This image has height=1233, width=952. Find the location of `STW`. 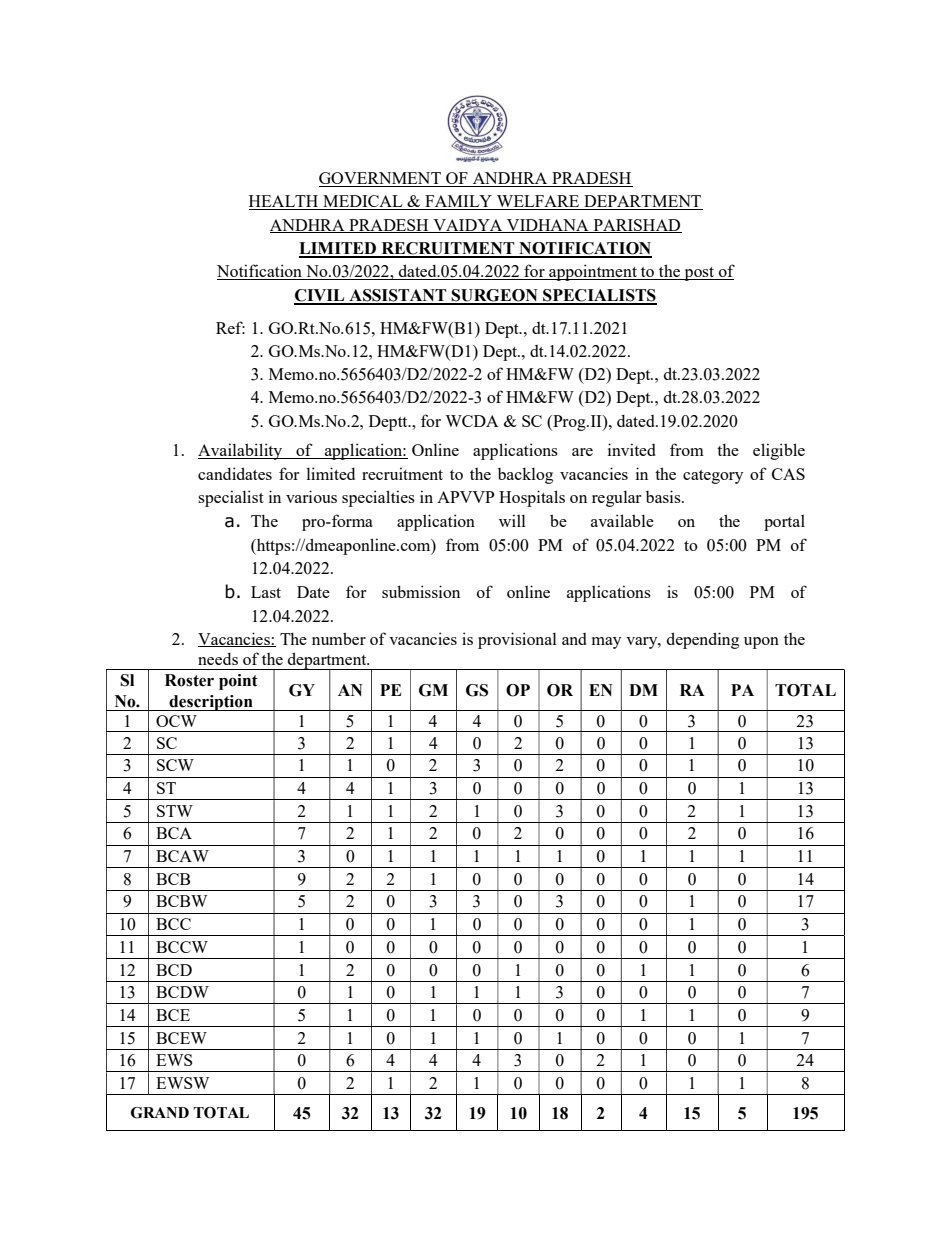

STW is located at coordinates (175, 811).
